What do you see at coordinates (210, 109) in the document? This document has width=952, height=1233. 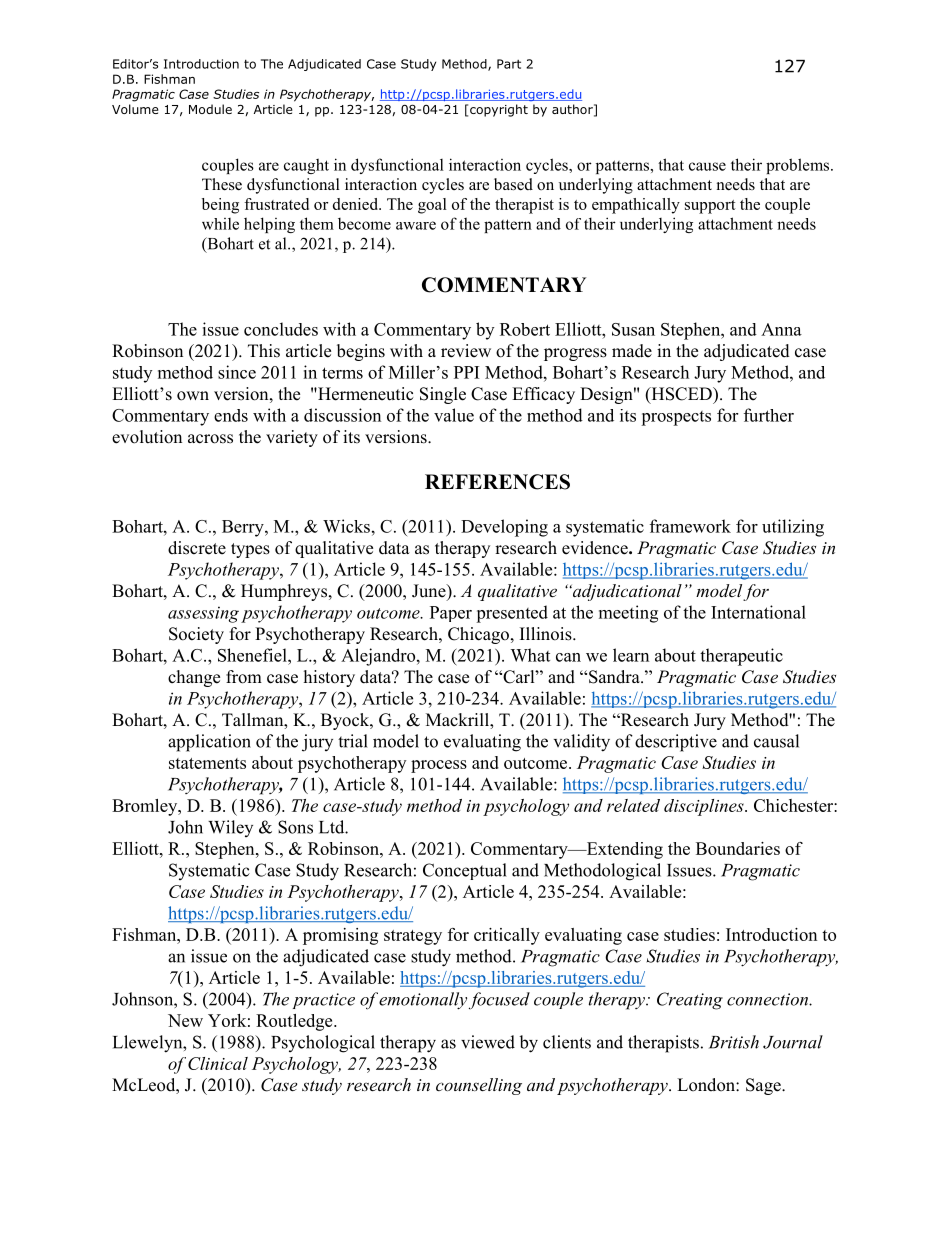 I see `Module` at bounding box center [210, 109].
